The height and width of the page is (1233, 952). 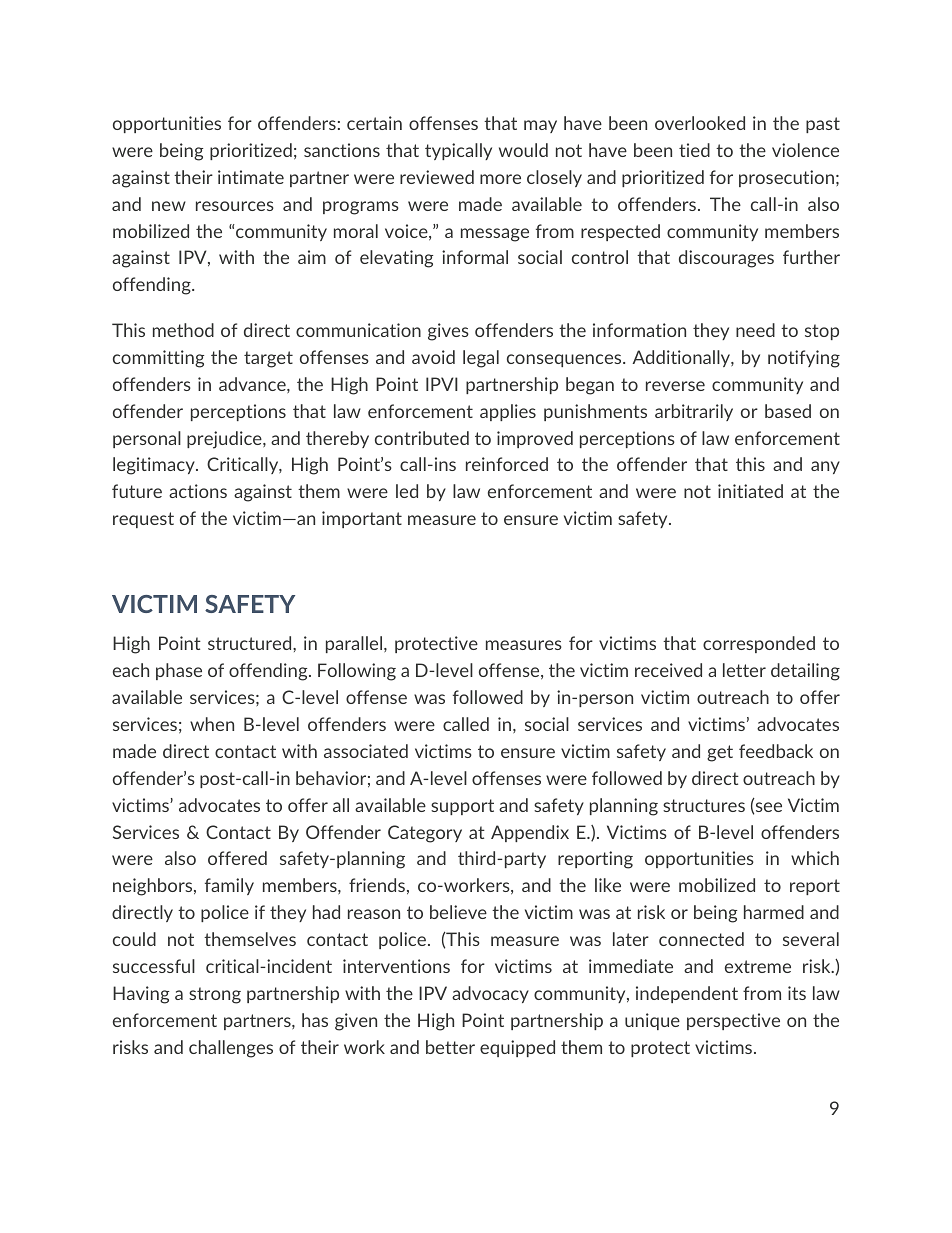 I want to click on corresponded, so click(x=759, y=644).
